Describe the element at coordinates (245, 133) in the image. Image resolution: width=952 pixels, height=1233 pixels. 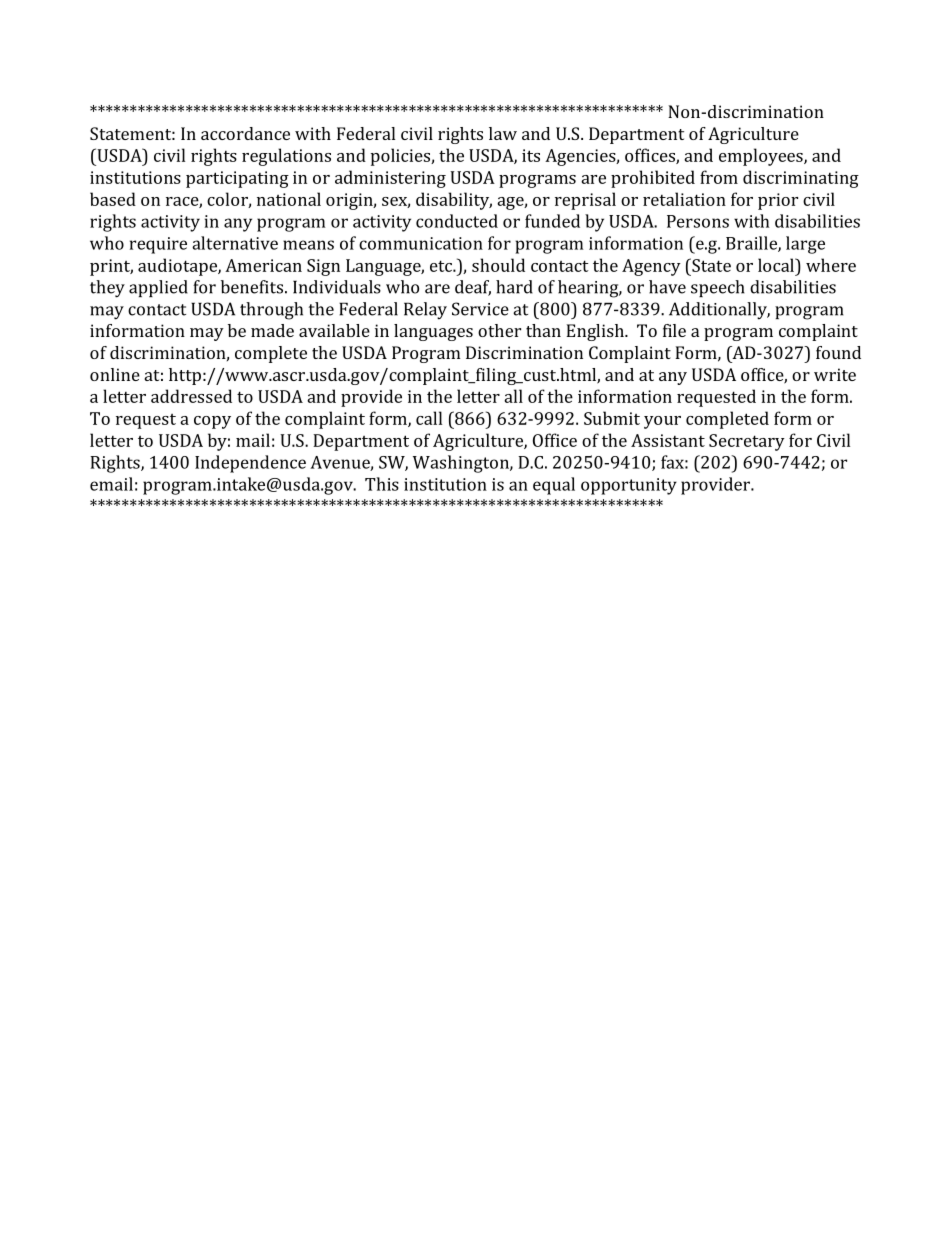
I see `accordance` at that location.
